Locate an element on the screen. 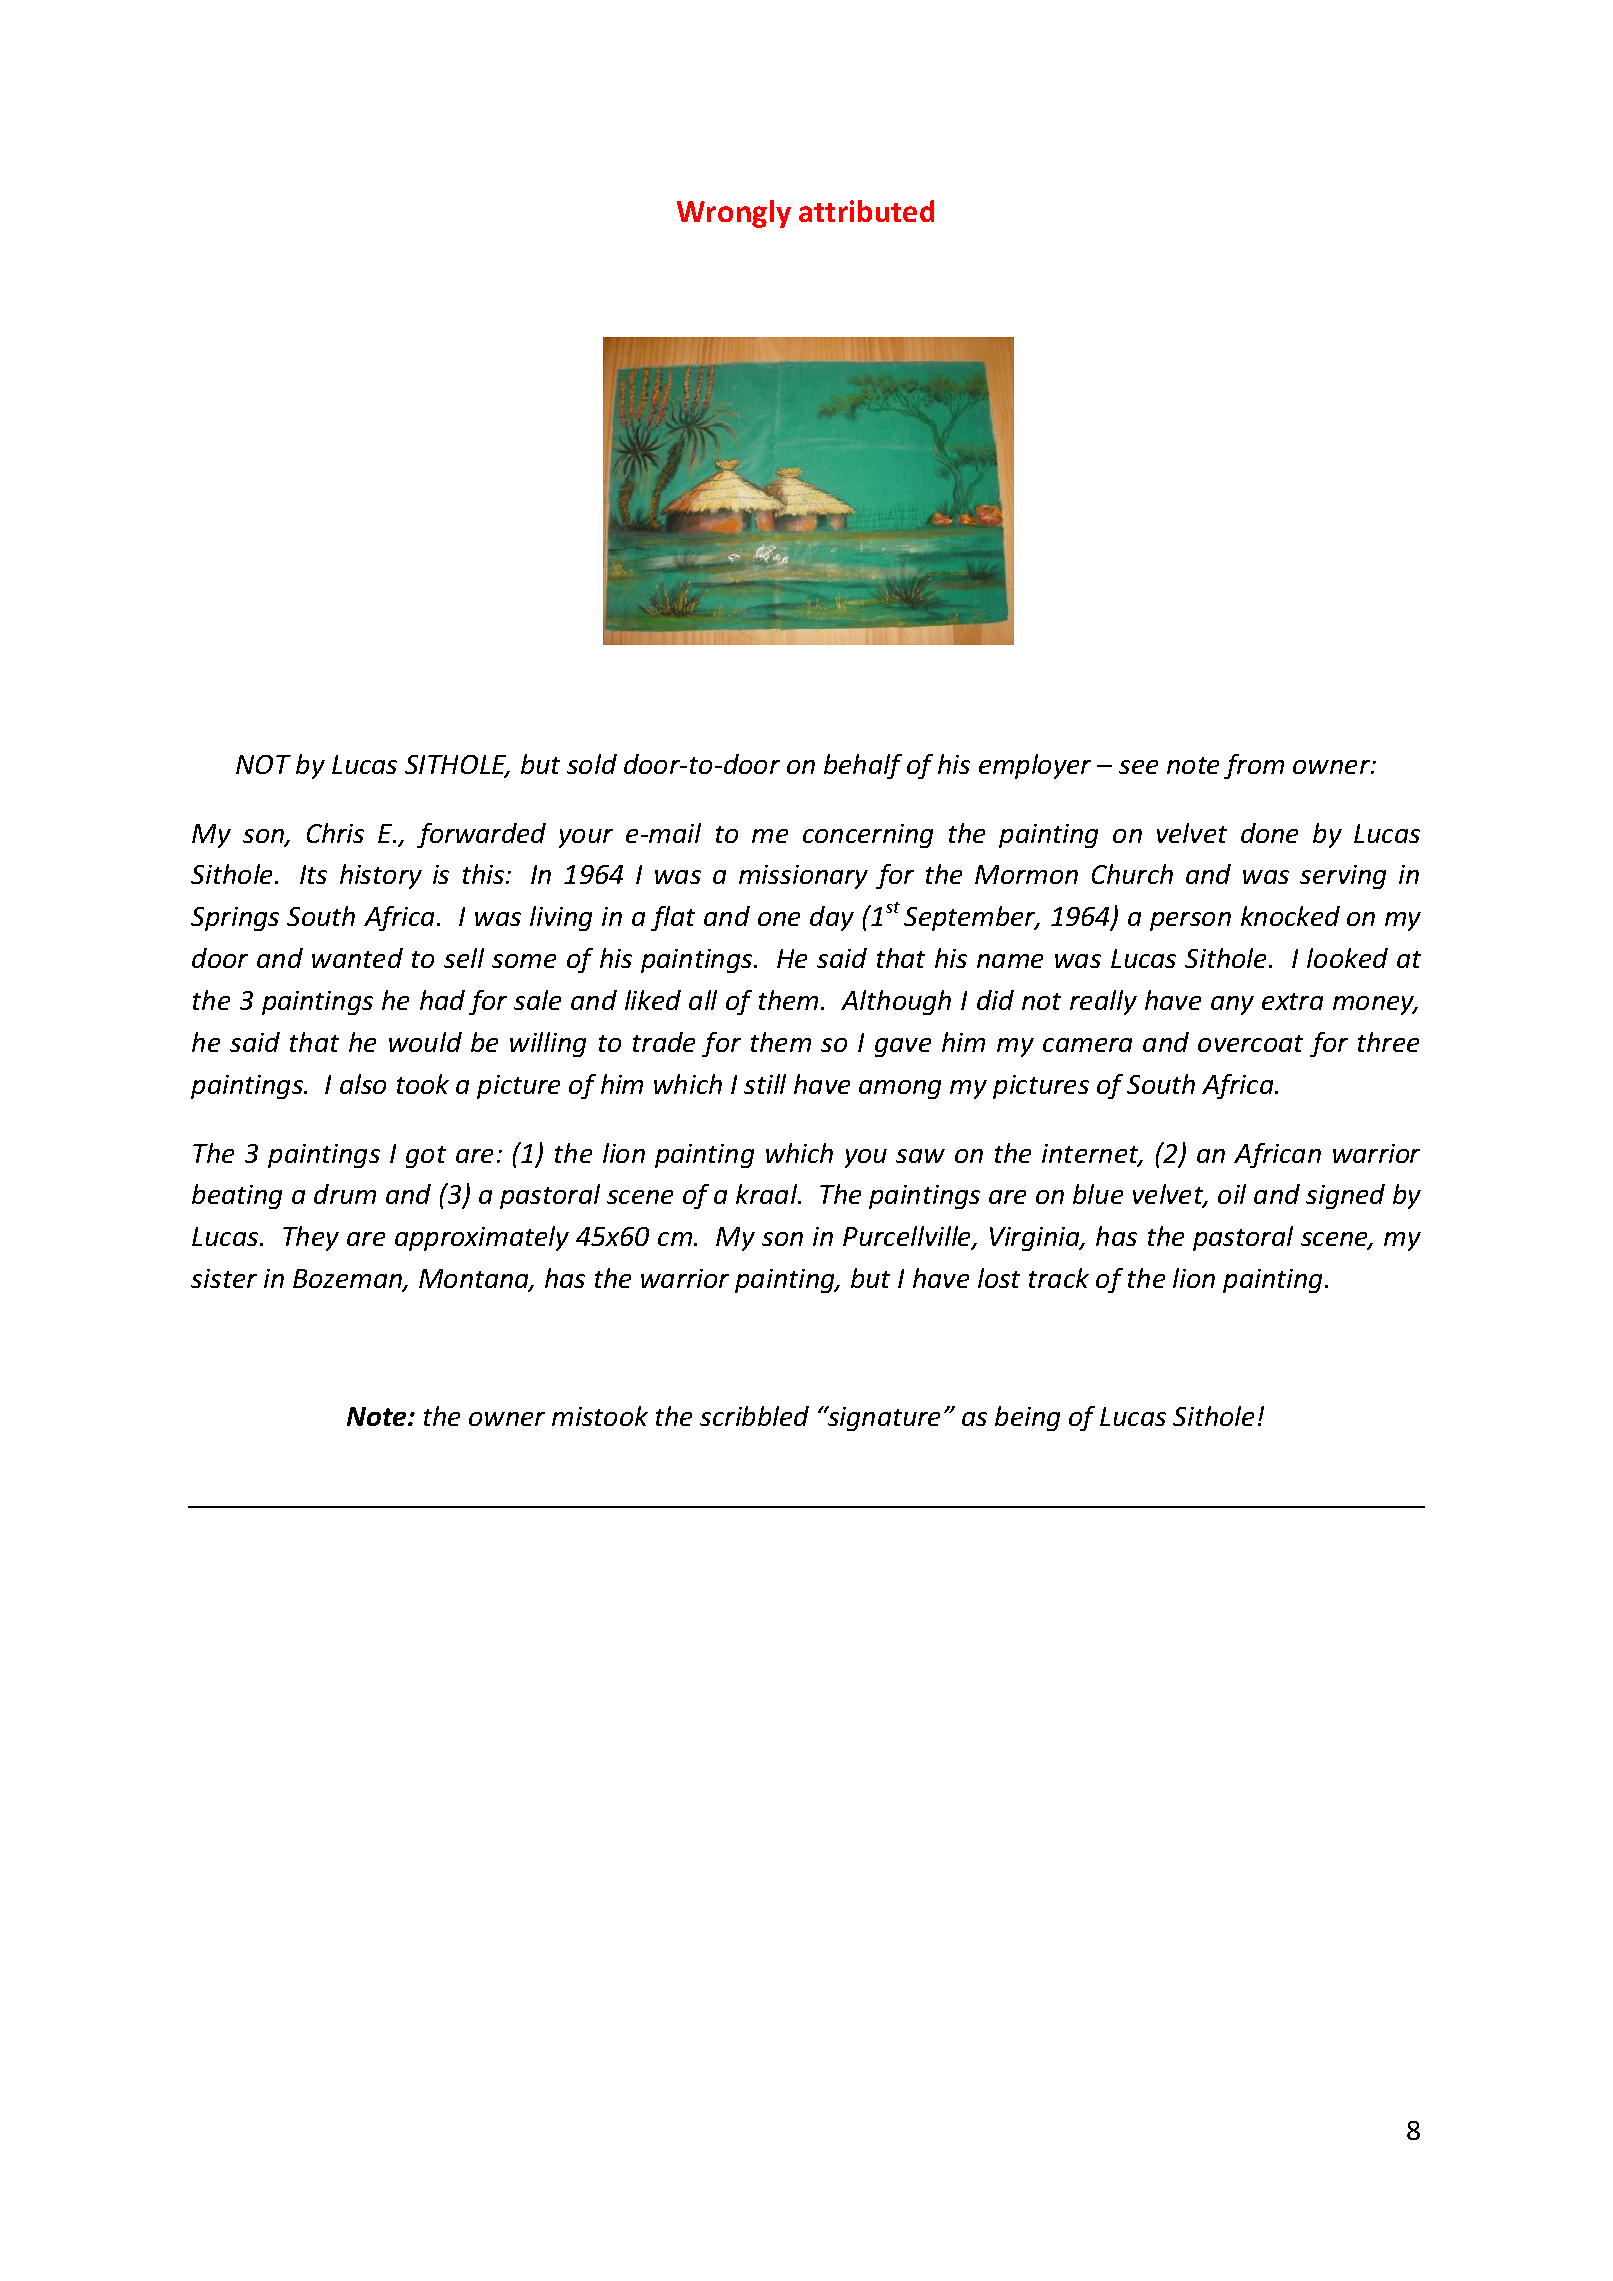 Image resolution: width=1613 pixels, height=2281 pixels. scribbled is located at coordinates (754, 1416).
